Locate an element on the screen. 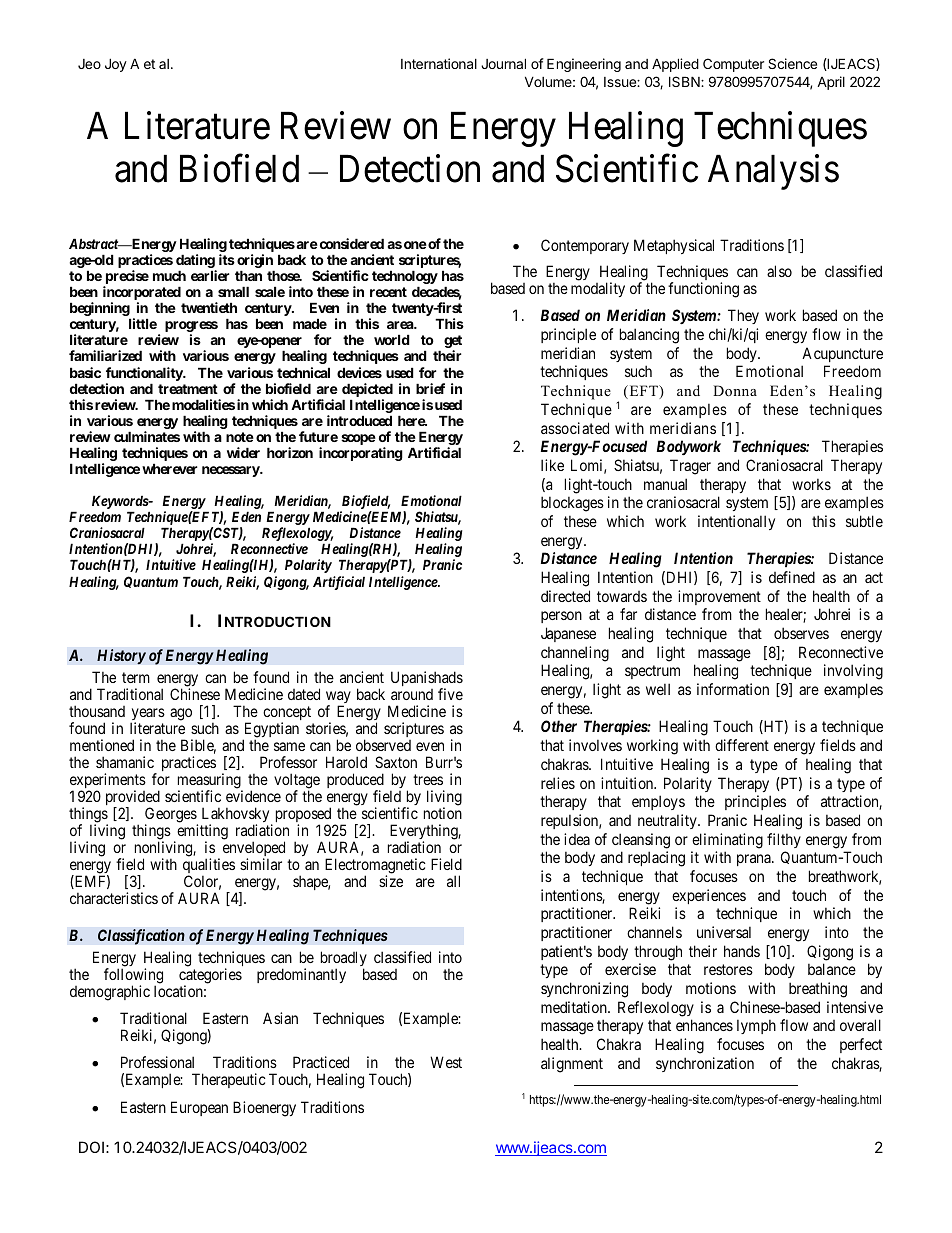  Professional is located at coordinates (157, 1062).
